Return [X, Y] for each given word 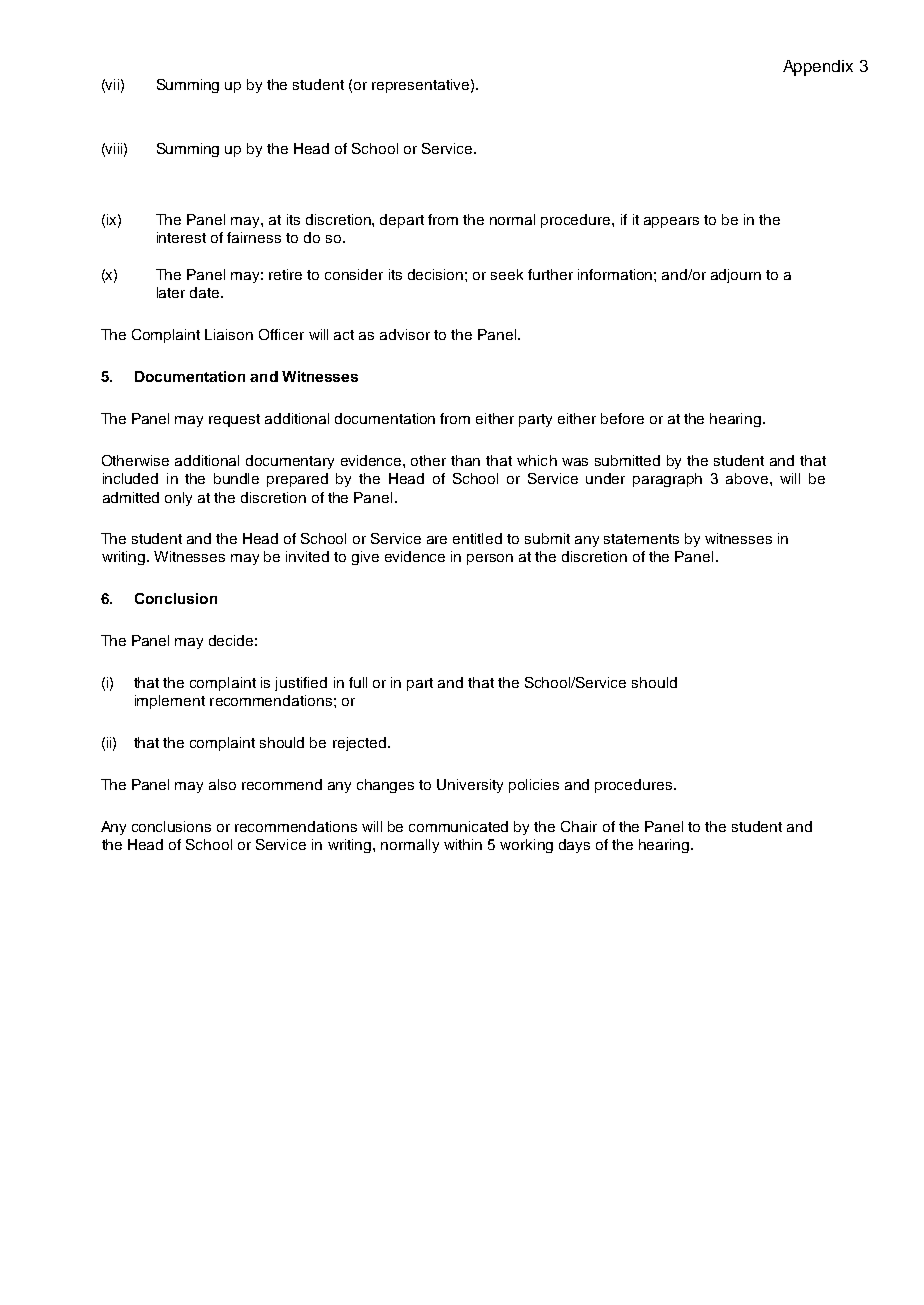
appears [671, 222]
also [222, 784]
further [550, 274]
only [178, 499]
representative [420, 86]
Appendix [818, 68]
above [748, 478]
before [622, 418]
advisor [405, 334]
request [234, 420]
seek [507, 274]
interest [181, 237]
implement [170, 702]
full [358, 682]
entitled [477, 538]
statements [641, 539]
